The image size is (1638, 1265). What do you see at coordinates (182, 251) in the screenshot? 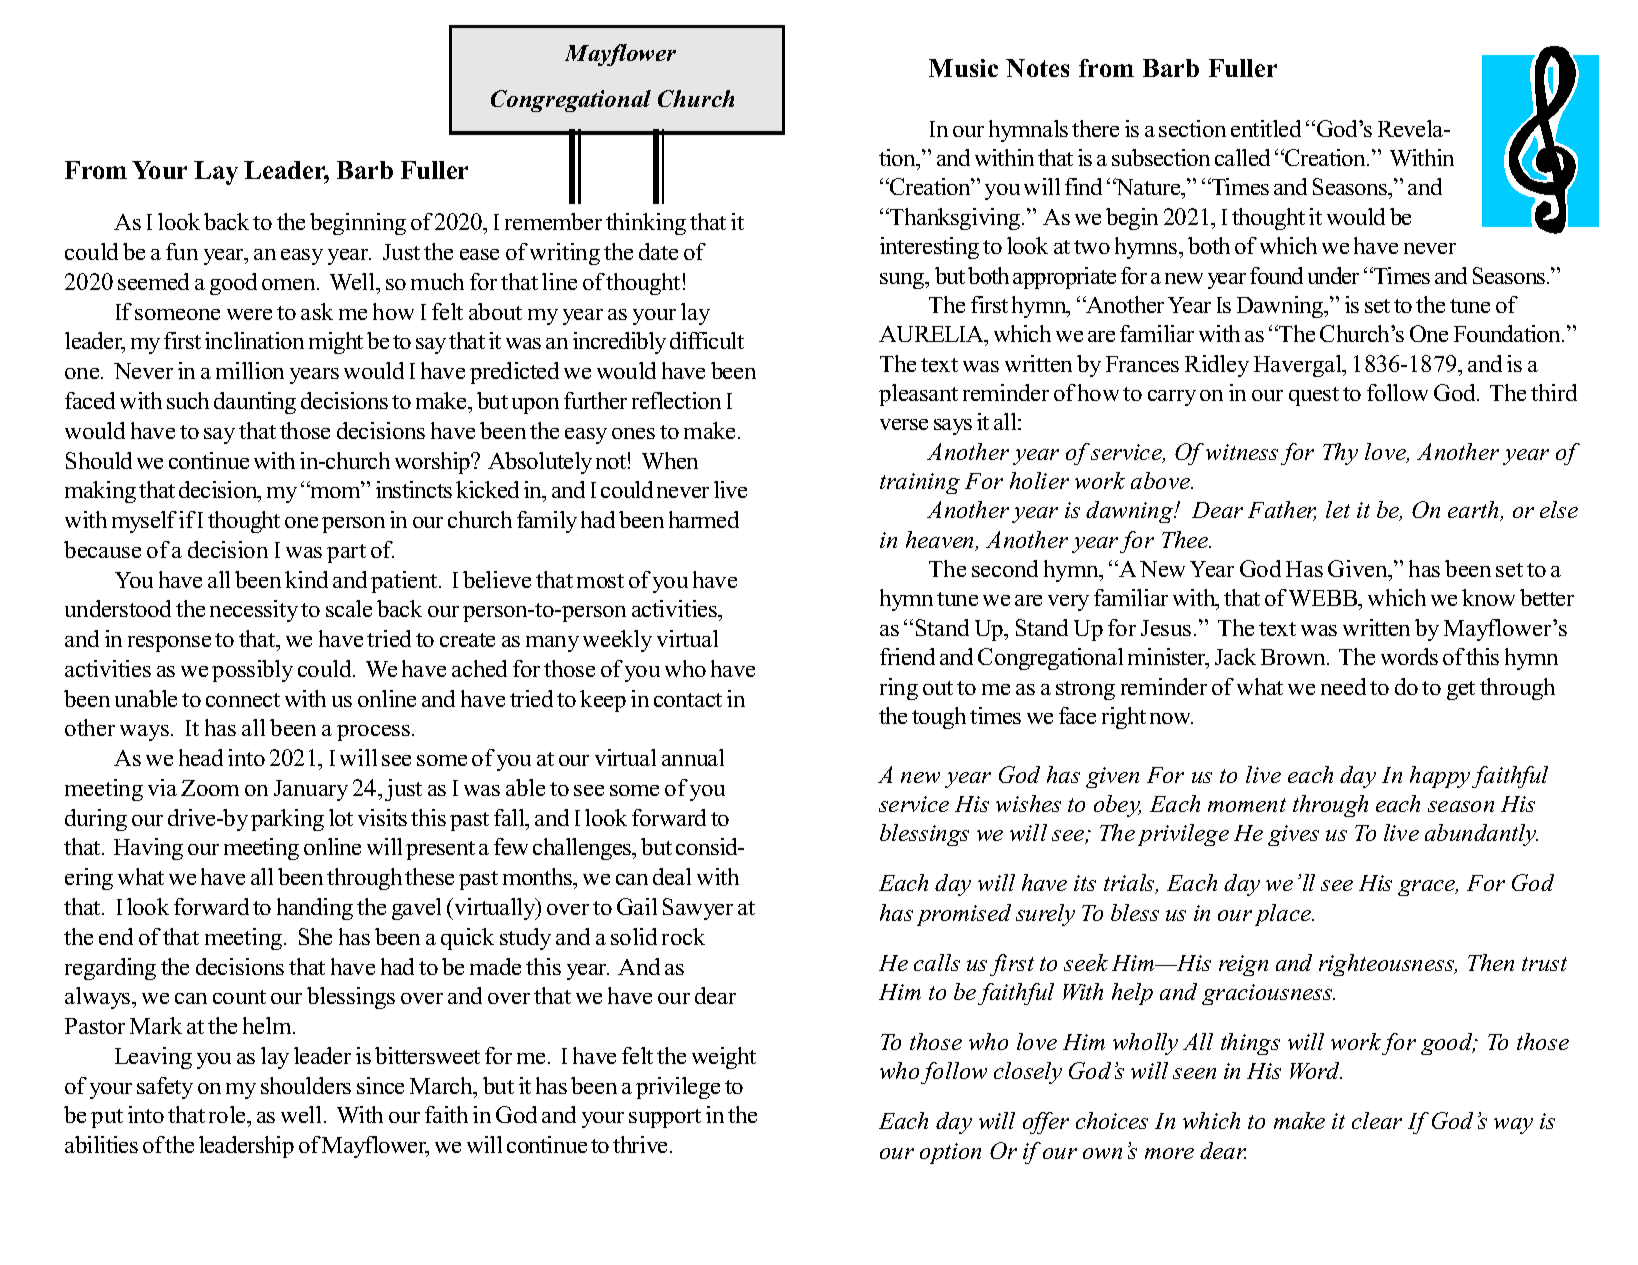
I see `fun` at bounding box center [182, 251].
